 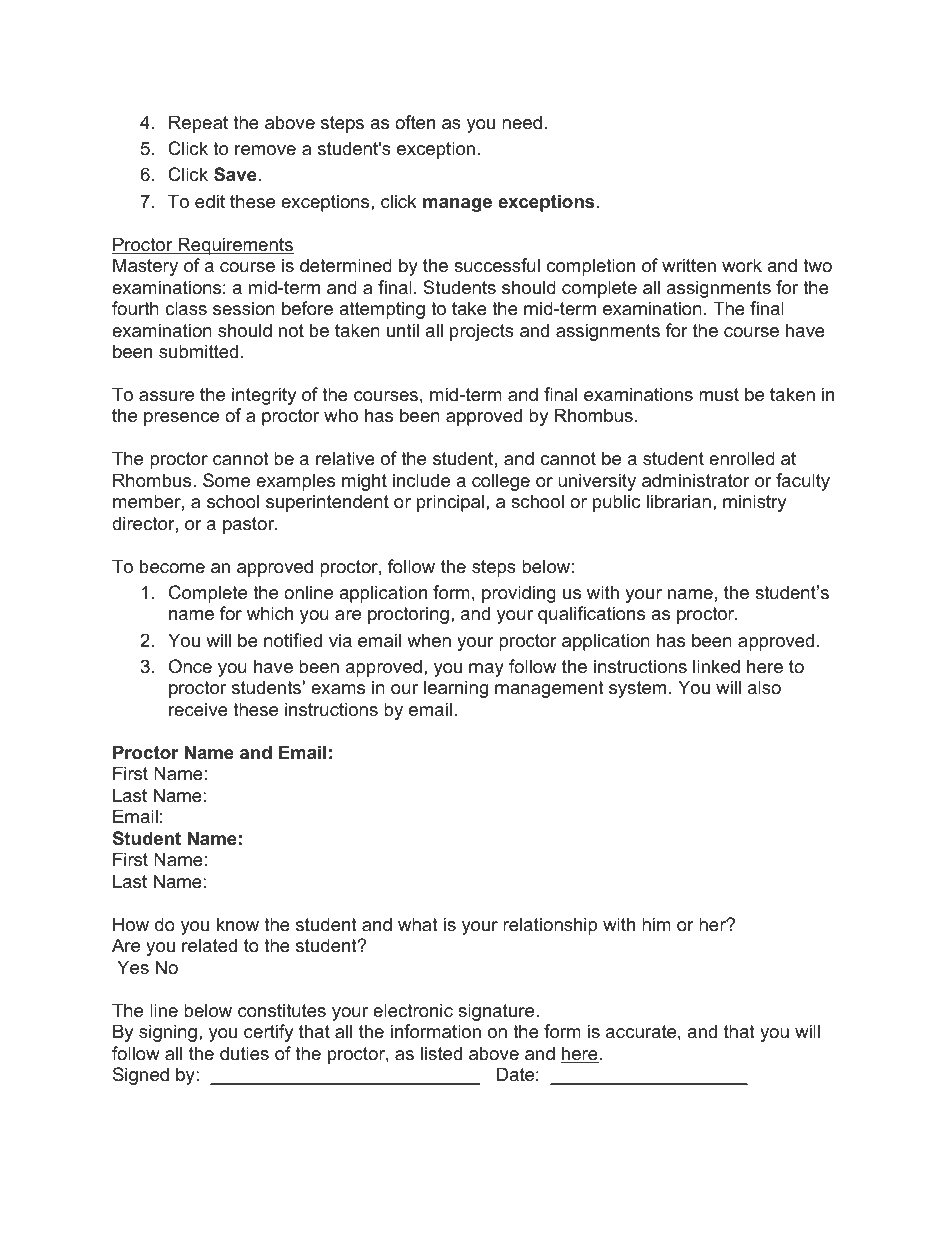 What do you see at coordinates (522, 122) in the screenshot?
I see `need` at bounding box center [522, 122].
